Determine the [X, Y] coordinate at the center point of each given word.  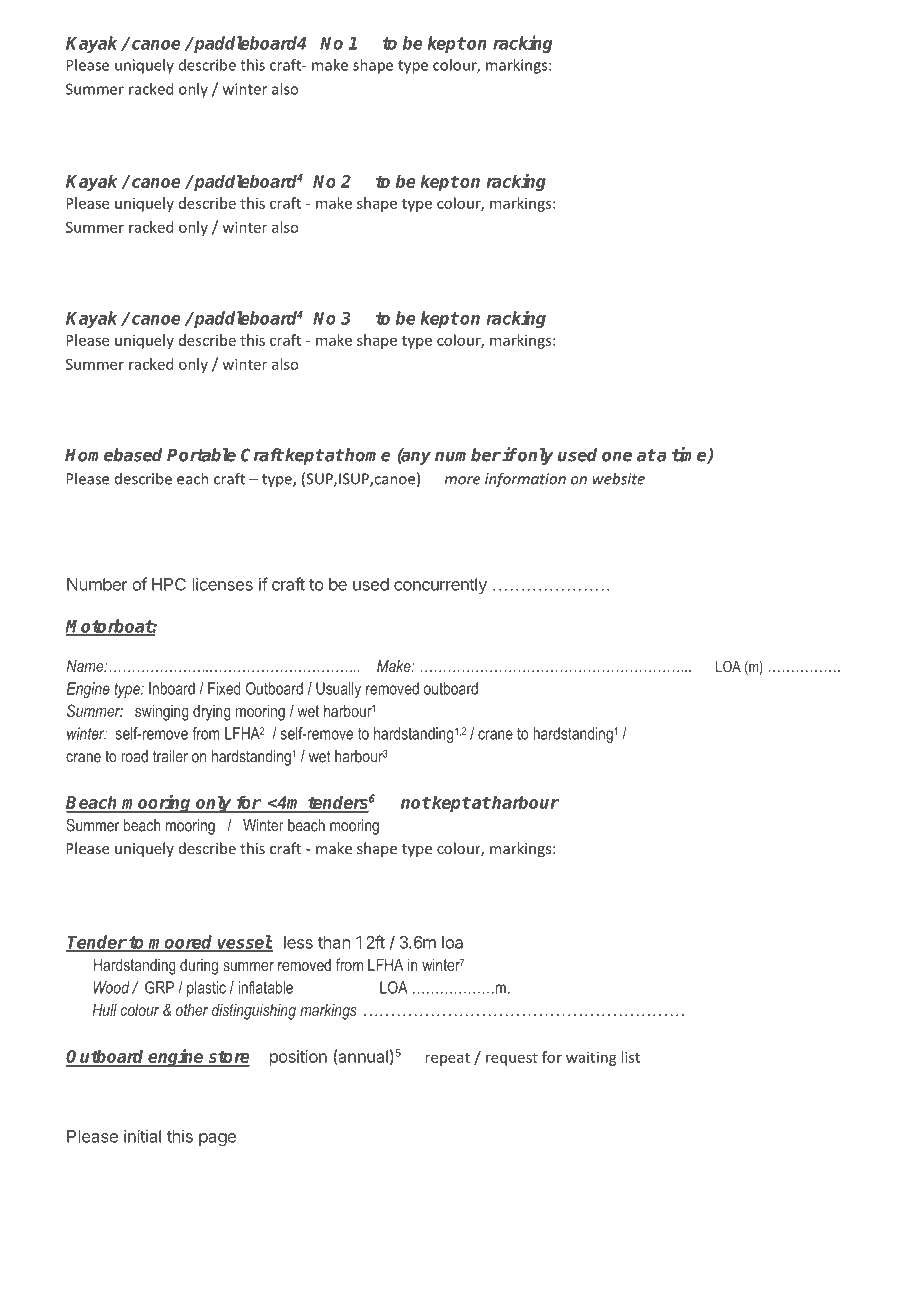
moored [181, 943]
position [298, 1058]
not [416, 802]
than [334, 942]
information [525, 480]
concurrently [440, 586]
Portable [201, 455]
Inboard [172, 688]
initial [142, 1136]
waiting [591, 1058]
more [462, 480]
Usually [338, 690]
